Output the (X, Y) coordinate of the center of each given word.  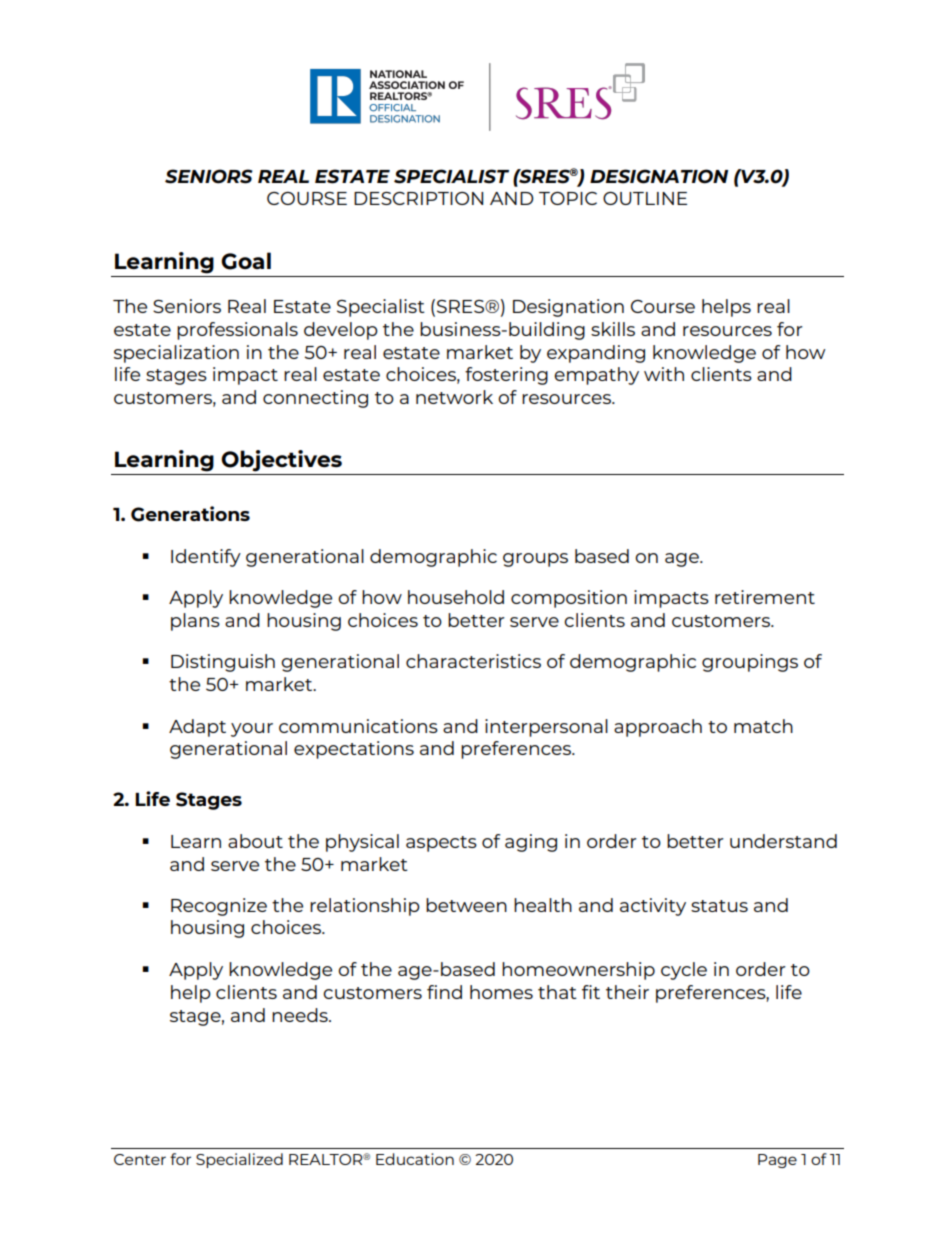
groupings (750, 663)
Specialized (239, 1160)
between (466, 905)
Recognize (219, 907)
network (454, 397)
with (664, 374)
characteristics (473, 661)
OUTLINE (645, 198)
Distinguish (223, 663)
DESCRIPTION (418, 198)
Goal (246, 261)
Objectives (281, 461)
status (719, 906)
